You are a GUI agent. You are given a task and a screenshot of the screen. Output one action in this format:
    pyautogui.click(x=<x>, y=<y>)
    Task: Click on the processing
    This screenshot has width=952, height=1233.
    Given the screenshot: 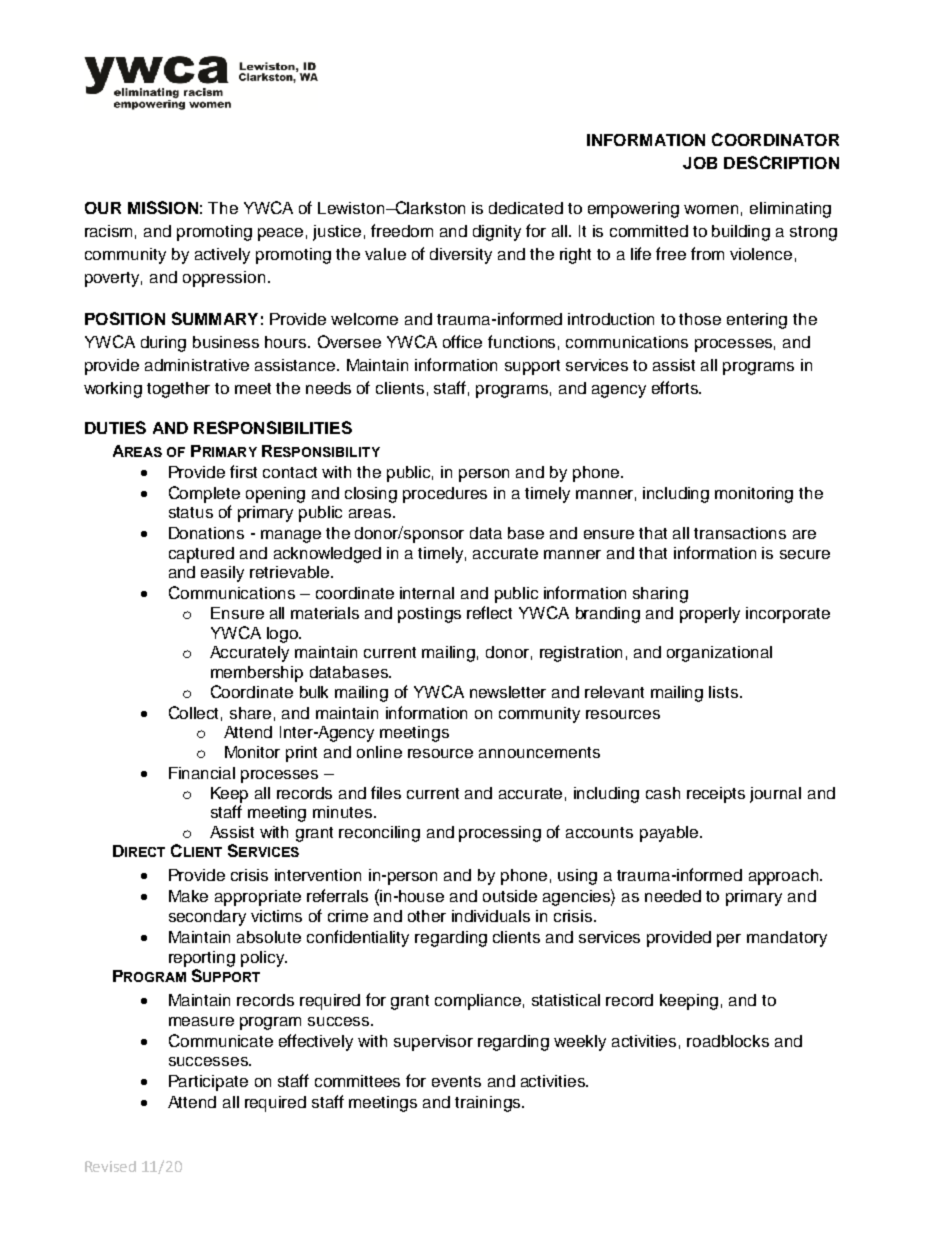 What is the action you would take?
    pyautogui.click(x=500, y=834)
